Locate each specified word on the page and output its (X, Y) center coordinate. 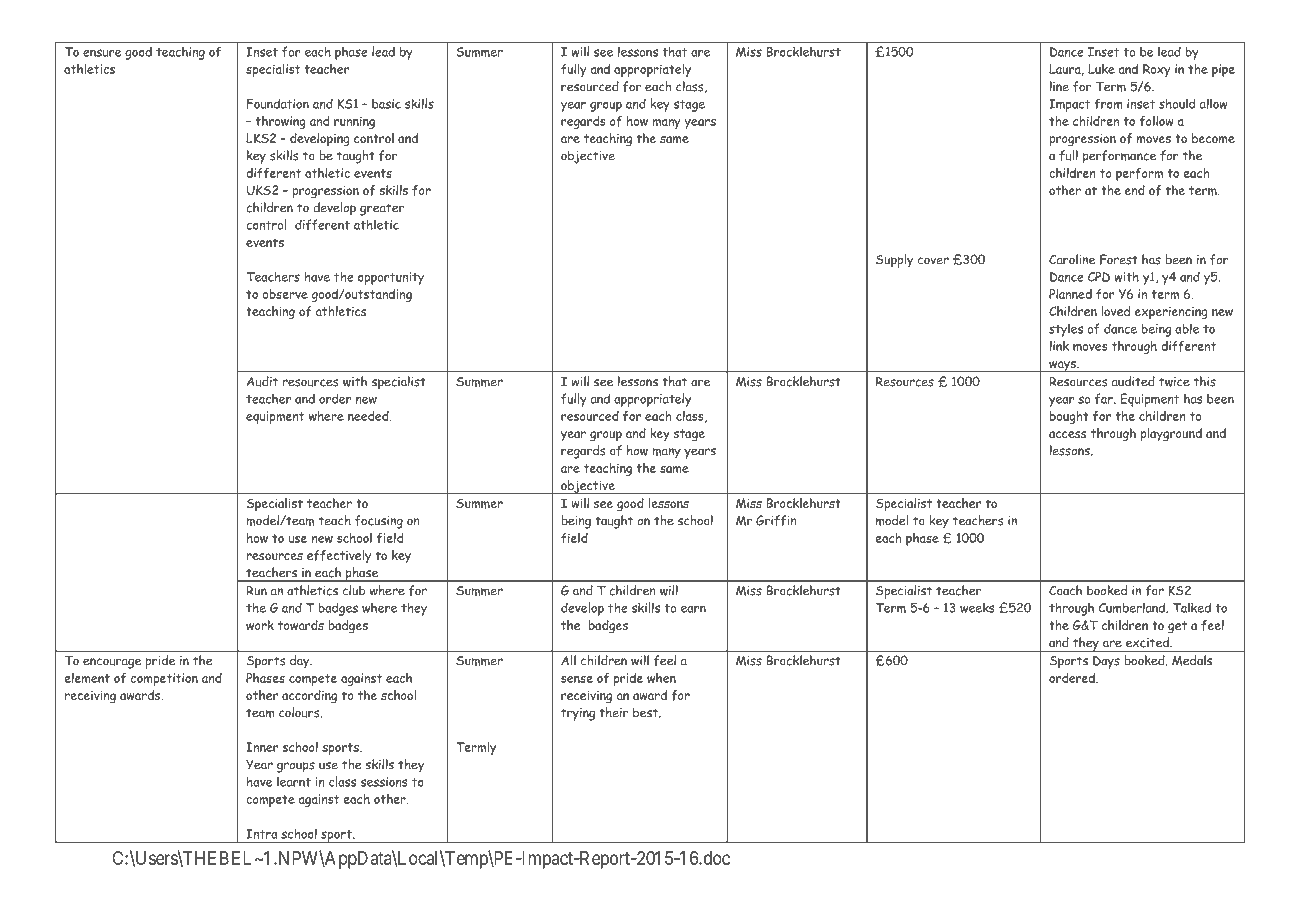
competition (164, 679)
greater (382, 209)
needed (369, 416)
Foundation (278, 103)
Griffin (776, 520)
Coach (1065, 590)
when (661, 678)
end (1135, 190)
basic (386, 104)
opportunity (391, 278)
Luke (1101, 69)
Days (1106, 662)
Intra (262, 834)
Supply (894, 261)
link (1059, 346)
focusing (379, 522)
